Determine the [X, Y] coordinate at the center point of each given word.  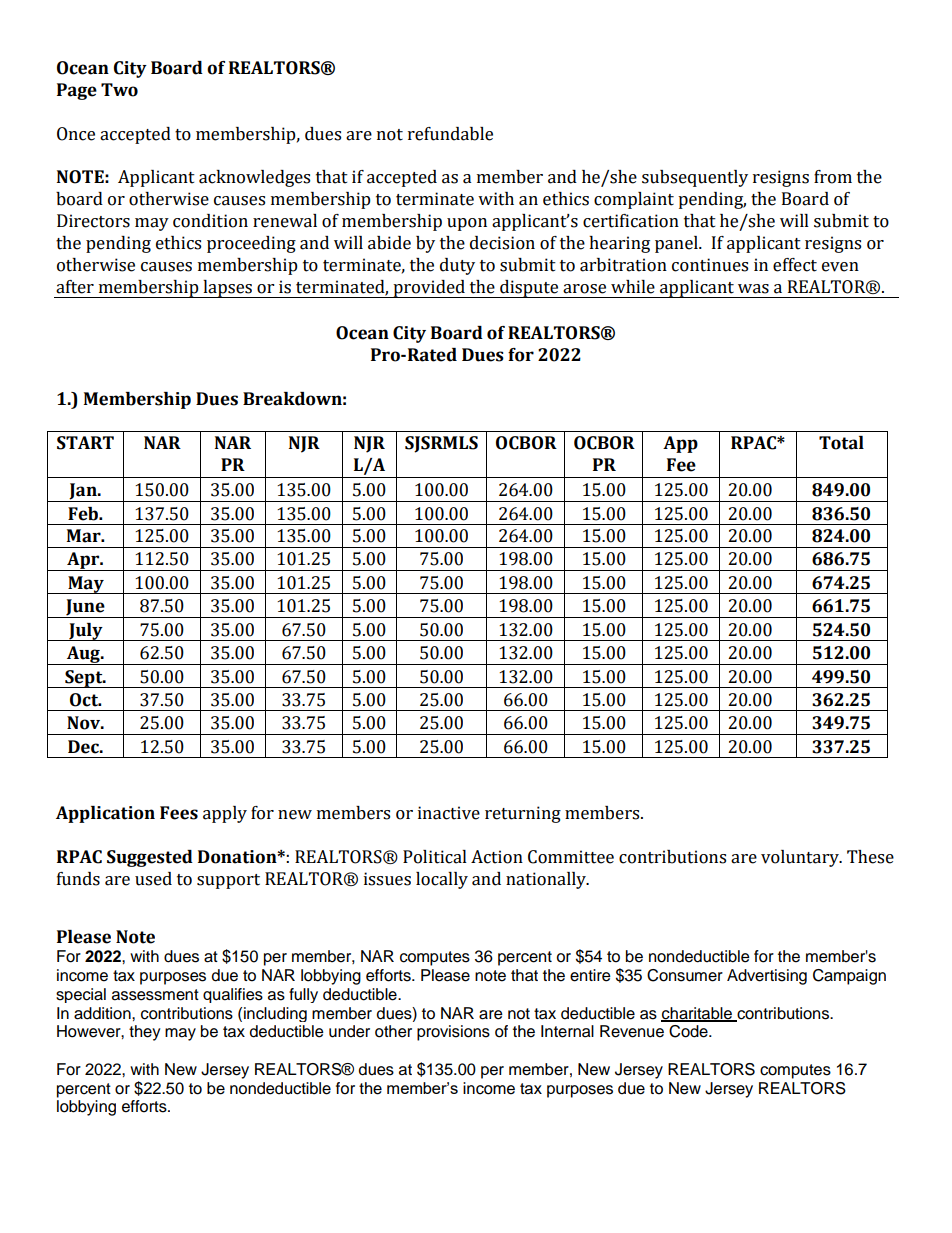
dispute [529, 289]
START [85, 443]
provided [429, 289]
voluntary [801, 858]
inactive [449, 813]
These [870, 857]
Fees [179, 813]
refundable [450, 134]
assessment [155, 995]
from [833, 177]
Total [841, 443]
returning [523, 814]
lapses [227, 289]
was [753, 289]
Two [119, 90]
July [86, 632]
